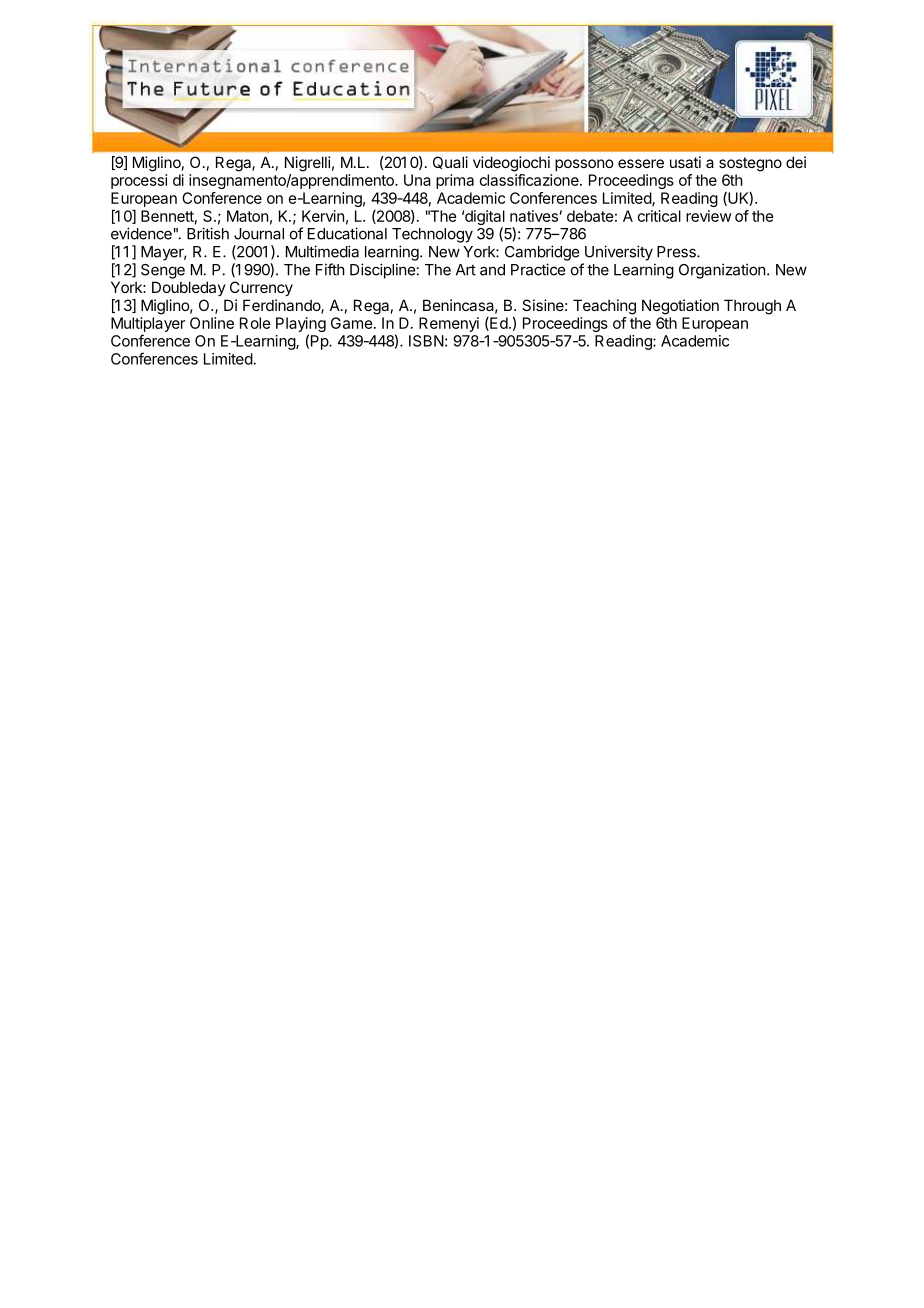  Describe the element at coordinates (466, 270) in the screenshot. I see `Art` at that location.
